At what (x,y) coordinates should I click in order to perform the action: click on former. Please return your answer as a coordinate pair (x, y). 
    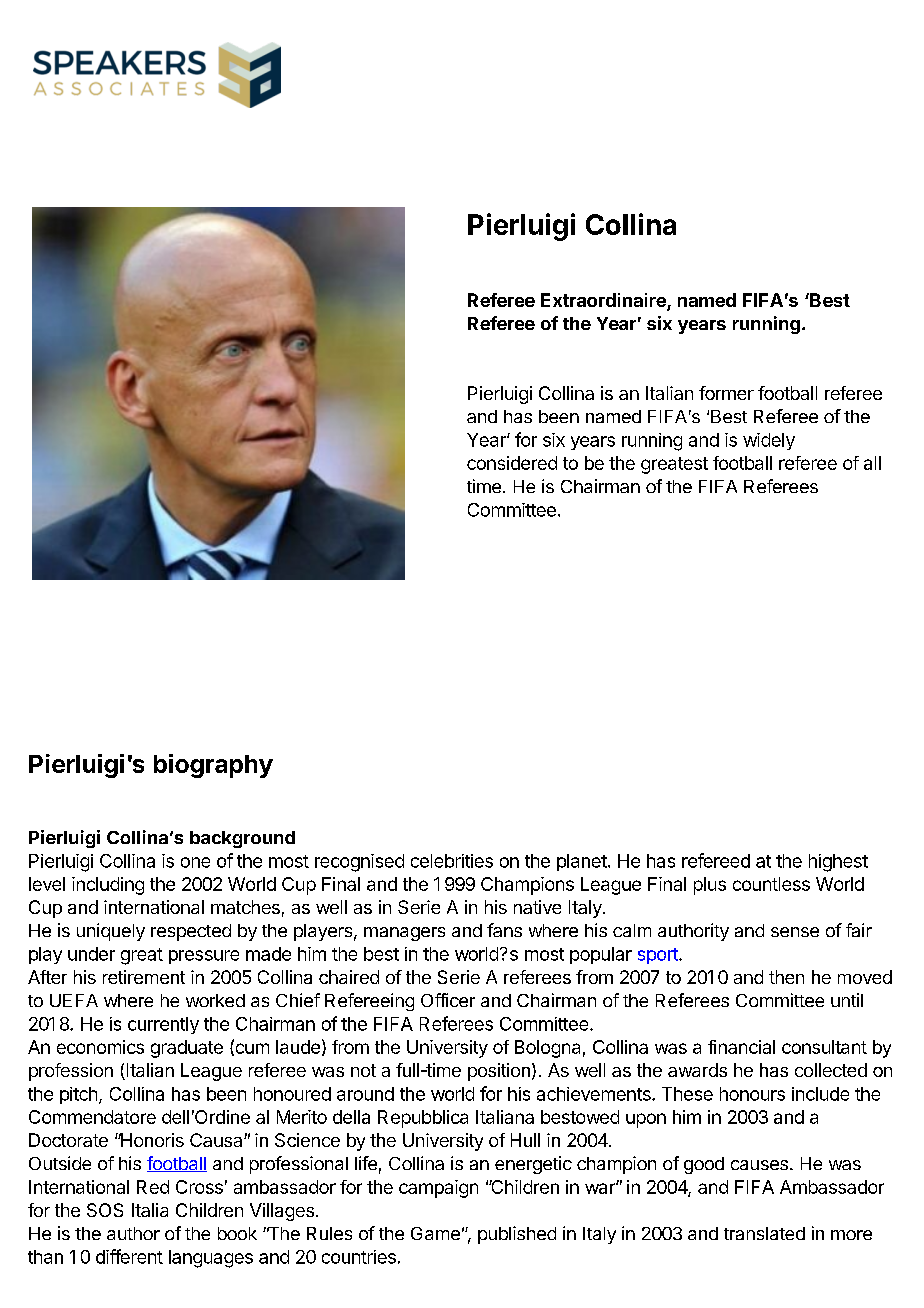
    Looking at the image, I should click on (726, 393).
